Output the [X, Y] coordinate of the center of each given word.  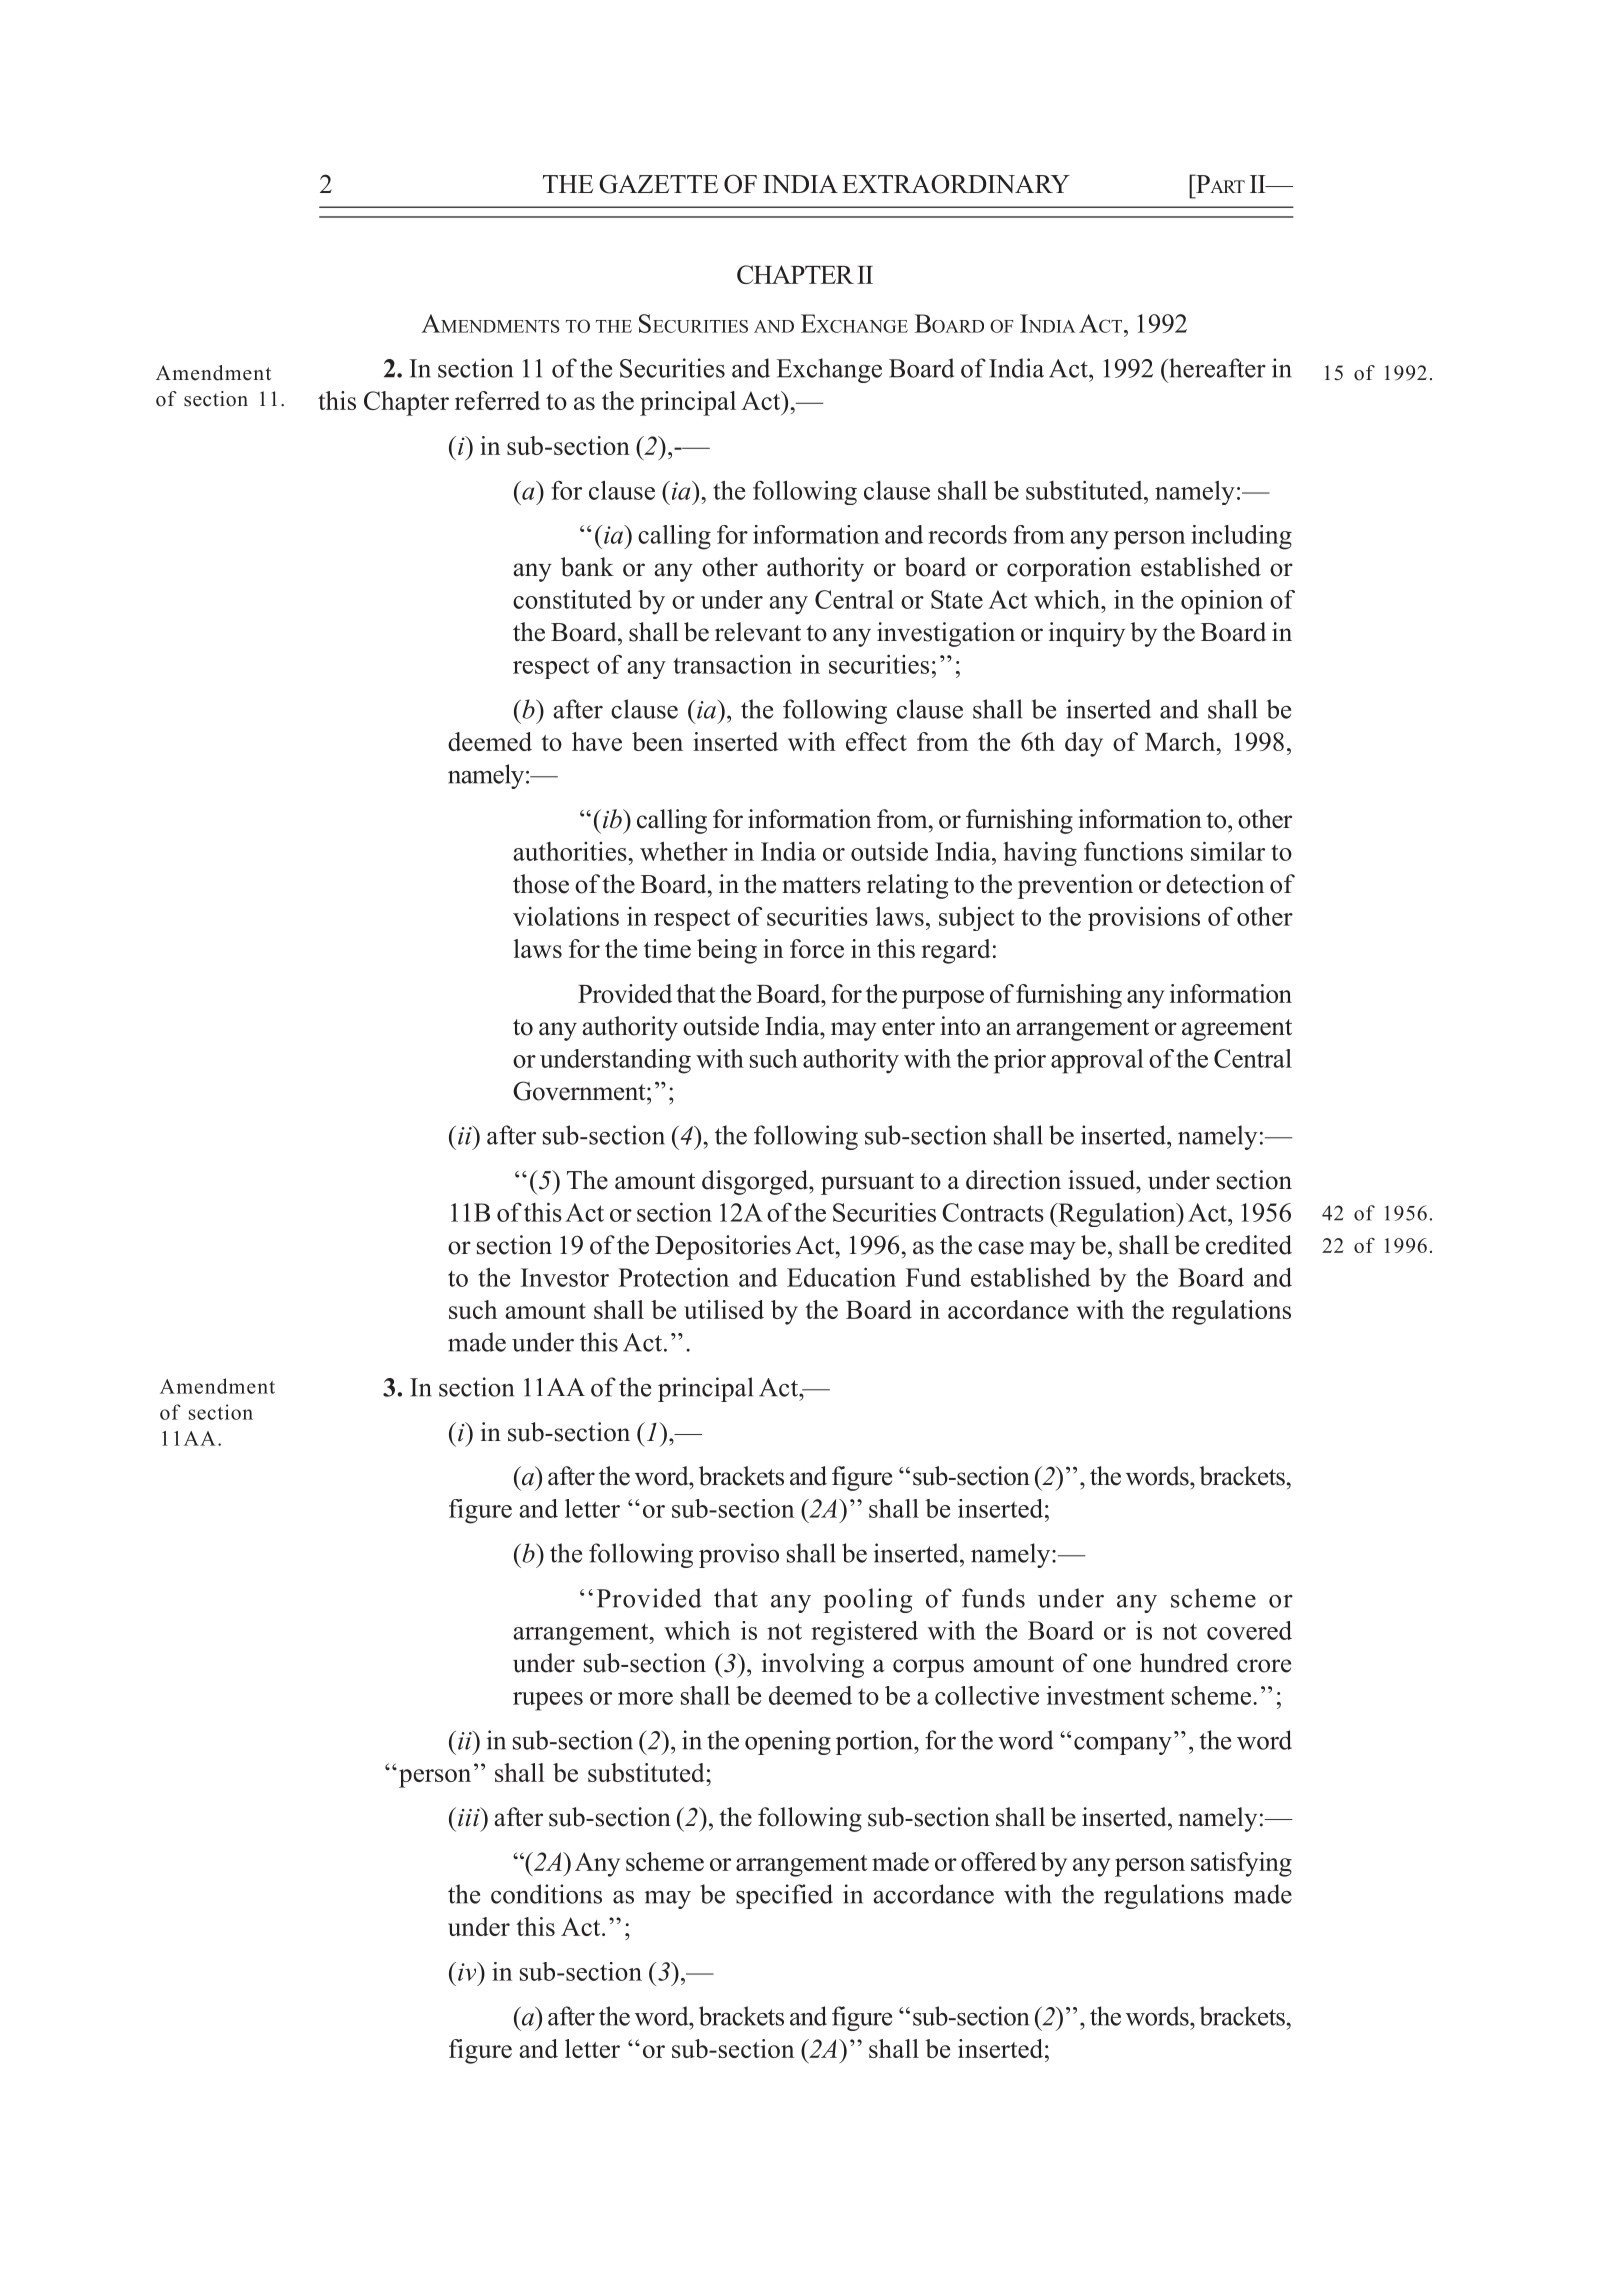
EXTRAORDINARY [956, 184]
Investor [565, 1277]
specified [784, 1896]
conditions [546, 1894]
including [1241, 537]
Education [841, 1277]
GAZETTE [658, 184]
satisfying [1241, 1864]
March [1181, 741]
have [597, 741]
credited [1249, 1245]
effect [876, 741]
